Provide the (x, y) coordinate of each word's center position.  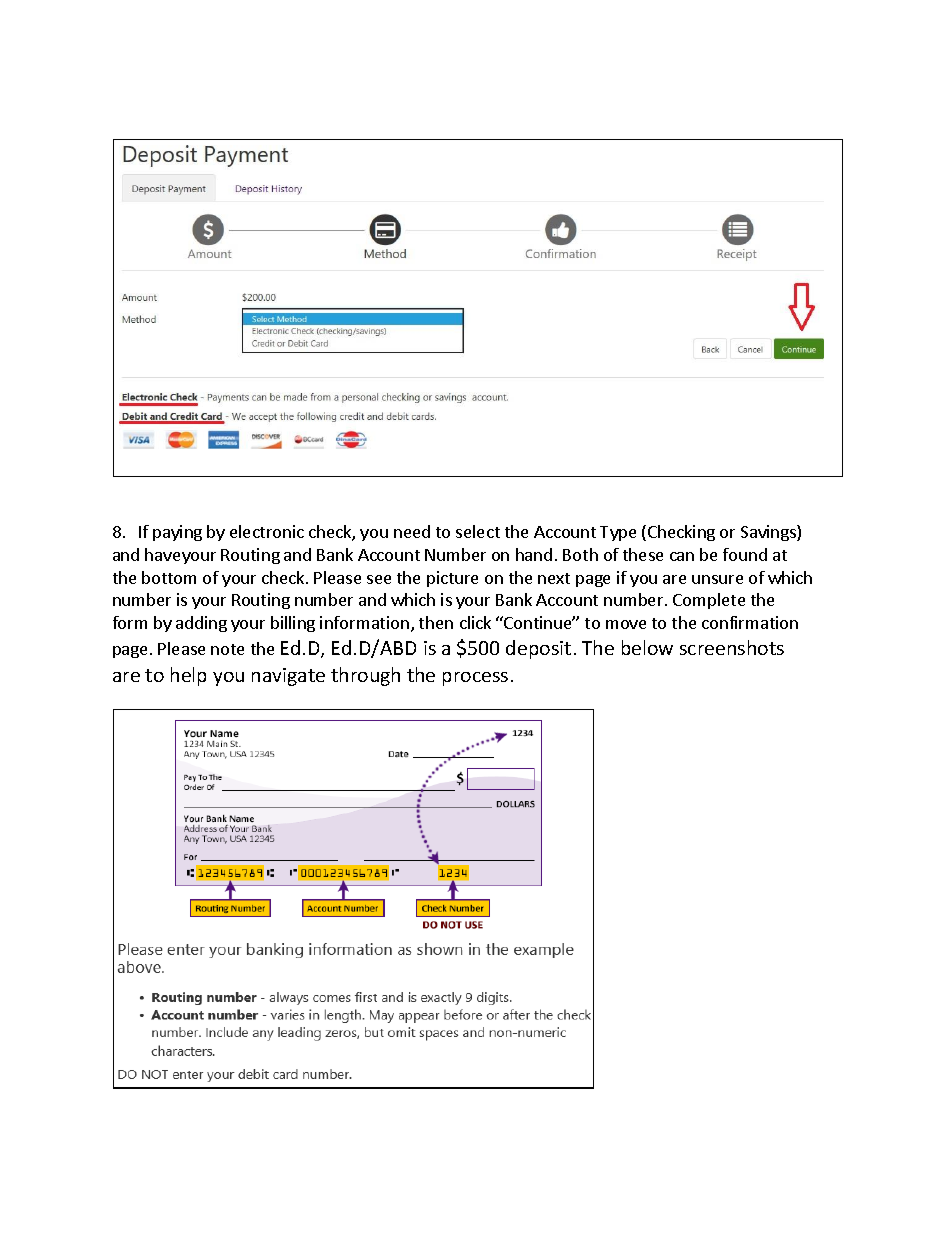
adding (201, 624)
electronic (267, 531)
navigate (288, 677)
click (475, 622)
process (475, 679)
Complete (709, 601)
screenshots (732, 647)
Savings (769, 533)
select (478, 531)
